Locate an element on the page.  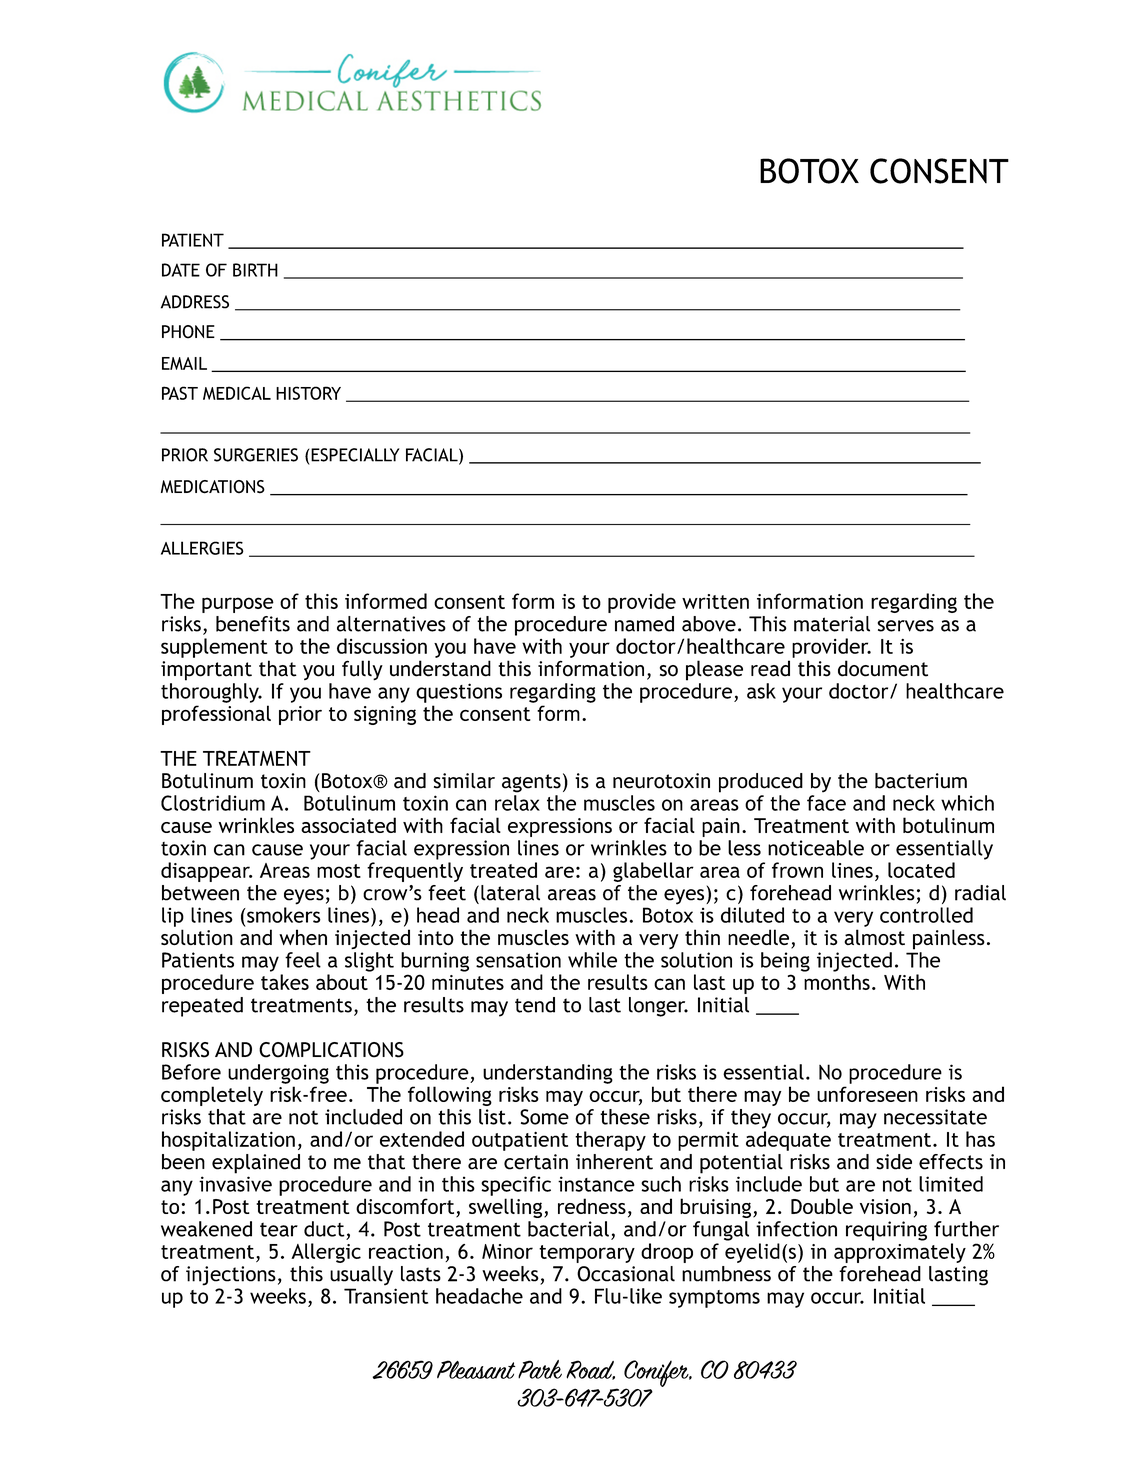
injections is located at coordinates (231, 1276).
